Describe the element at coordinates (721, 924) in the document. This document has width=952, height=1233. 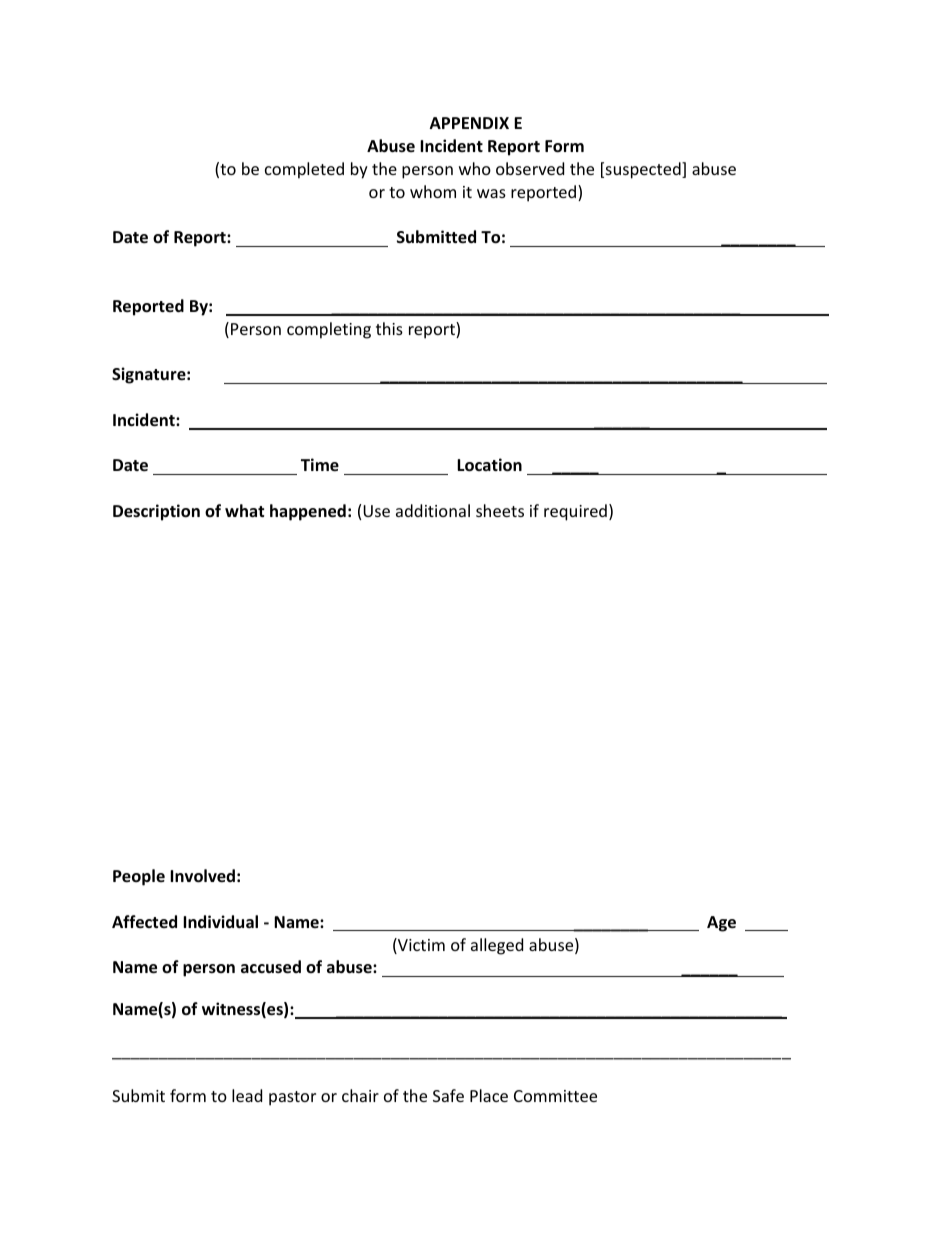
I see `Age` at that location.
